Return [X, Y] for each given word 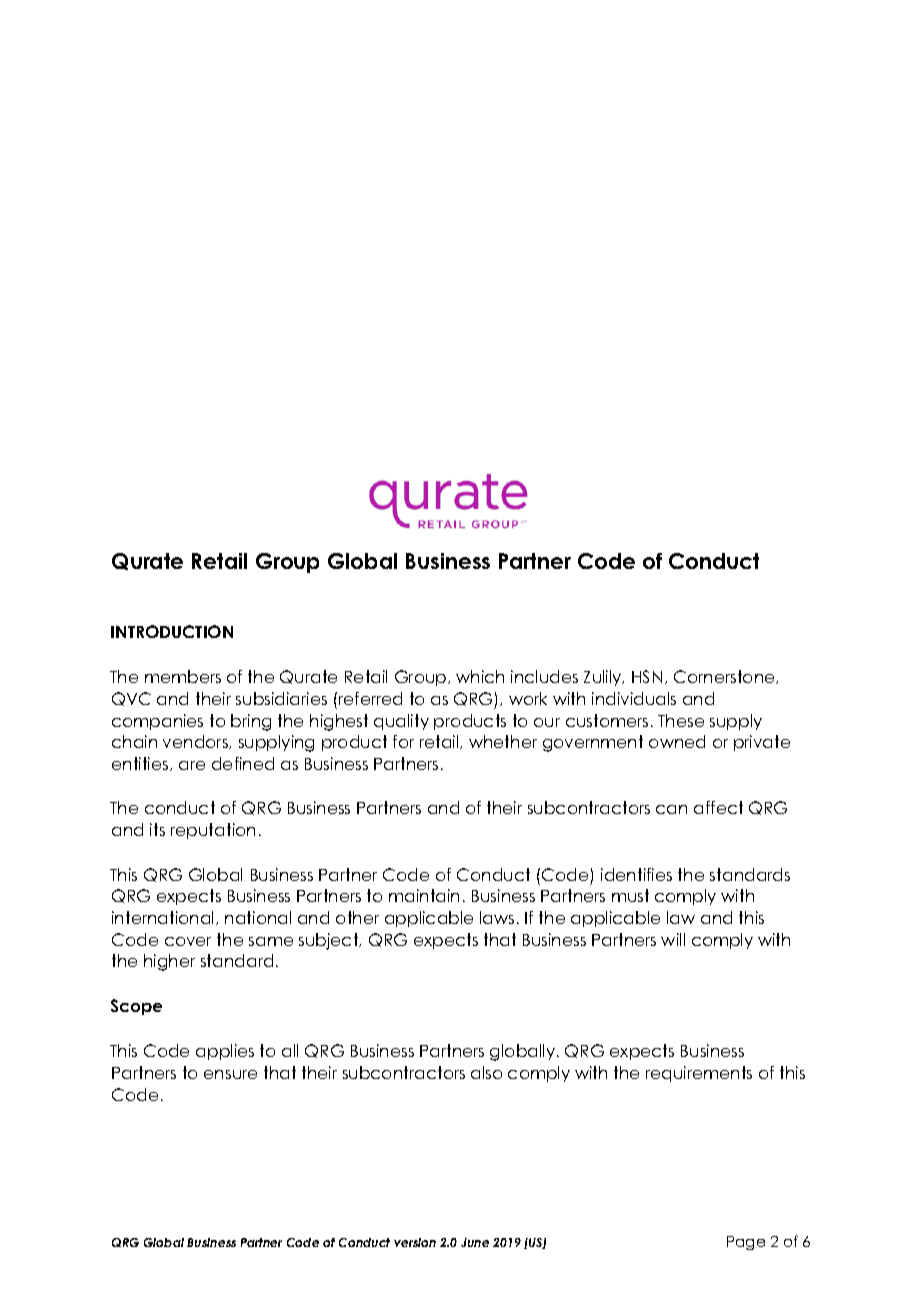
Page [746, 1243]
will [673, 939]
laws [497, 917]
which [480, 676]
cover [188, 941]
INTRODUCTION [172, 631]
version [415, 1242]
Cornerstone [725, 677]
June [475, 1242]
